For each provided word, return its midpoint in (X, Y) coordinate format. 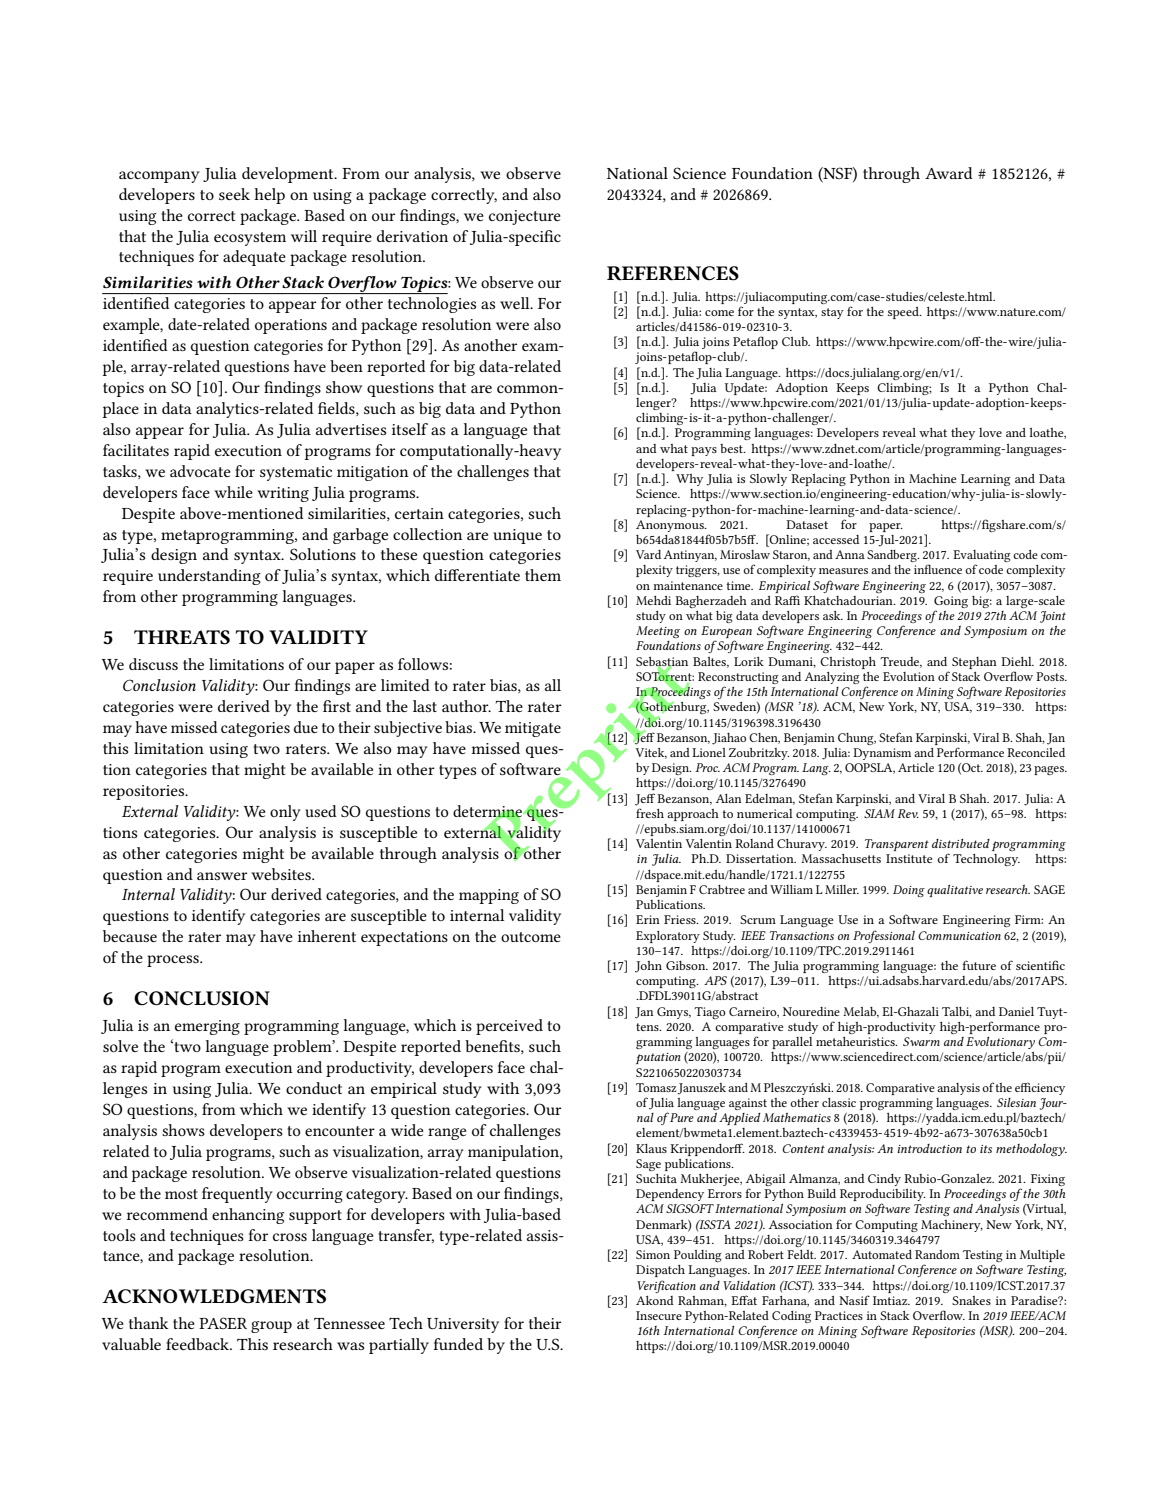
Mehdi (653, 600)
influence (938, 569)
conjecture (525, 217)
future (979, 965)
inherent (327, 936)
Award (949, 173)
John (648, 967)
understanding (209, 577)
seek (234, 194)
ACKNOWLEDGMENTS (214, 1296)
